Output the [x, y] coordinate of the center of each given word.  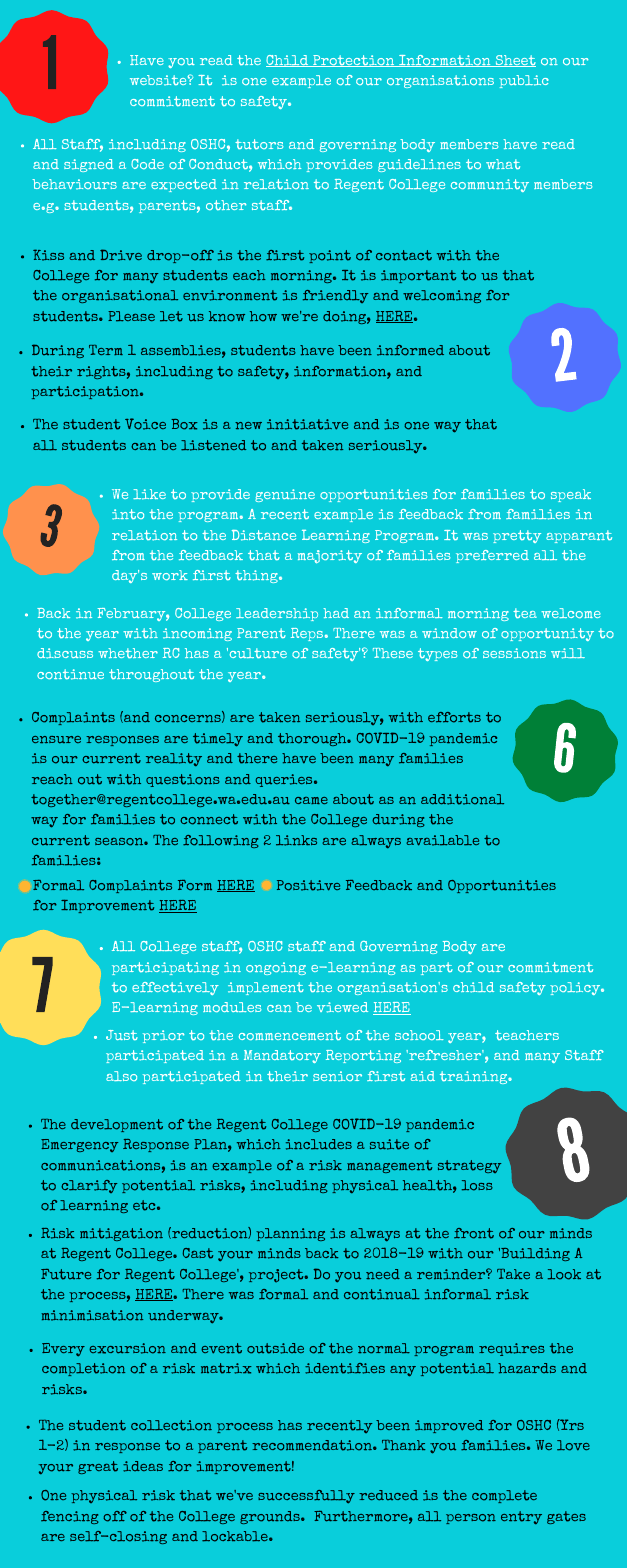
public [524, 81]
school [419, 1035]
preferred [492, 556]
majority [330, 556]
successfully [306, 1496]
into [128, 514]
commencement [290, 1035]
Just [122, 1035]
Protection [354, 61]
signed [89, 165]
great [98, 1467]
